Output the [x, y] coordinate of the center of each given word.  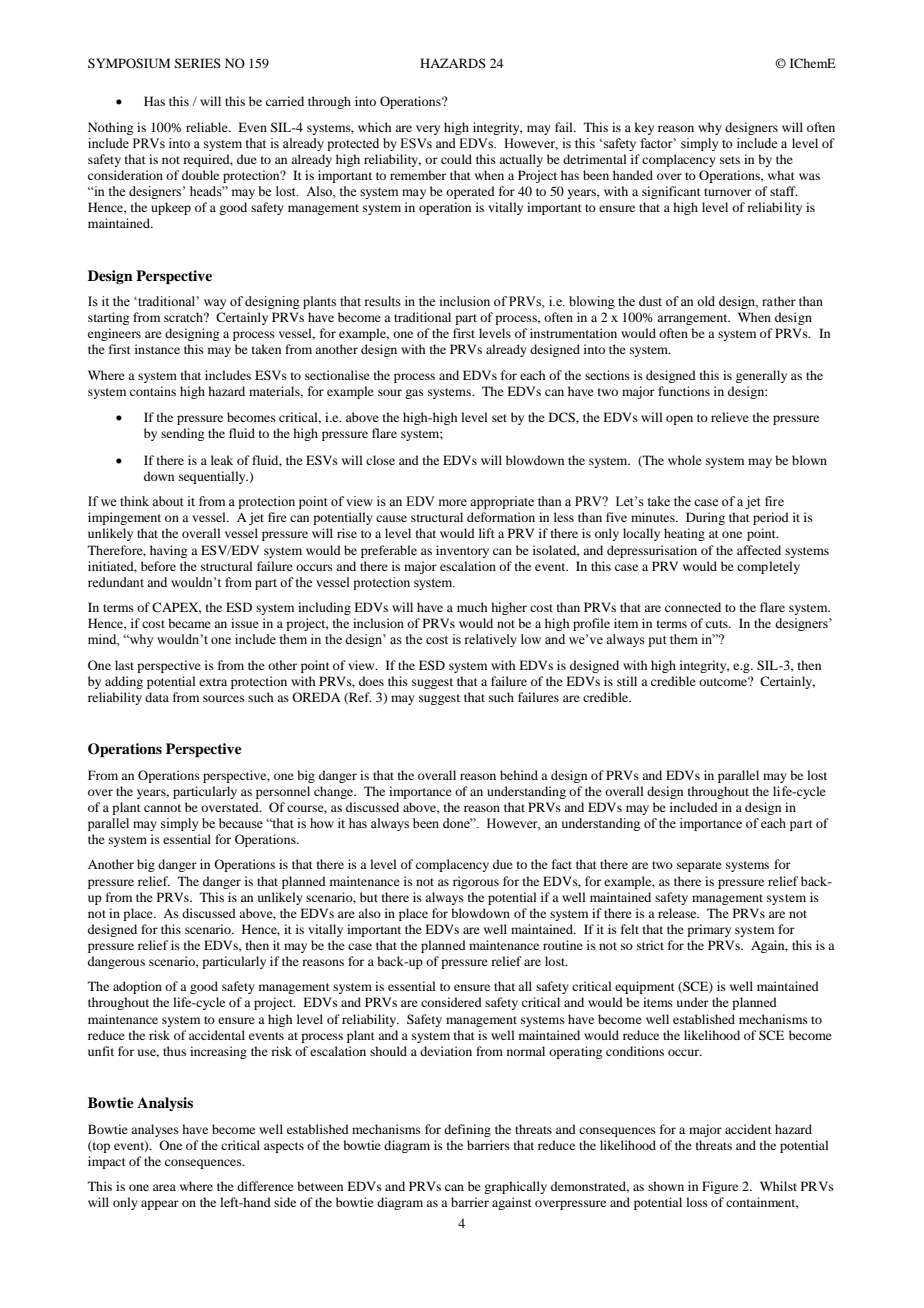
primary [709, 930]
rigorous [476, 882]
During [705, 518]
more [453, 503]
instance [157, 349]
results [383, 301]
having [168, 551]
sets [730, 160]
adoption [137, 987]
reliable [208, 127]
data [157, 697]
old [706, 301]
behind [519, 775]
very [428, 130]
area [164, 1187]
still [627, 681]
